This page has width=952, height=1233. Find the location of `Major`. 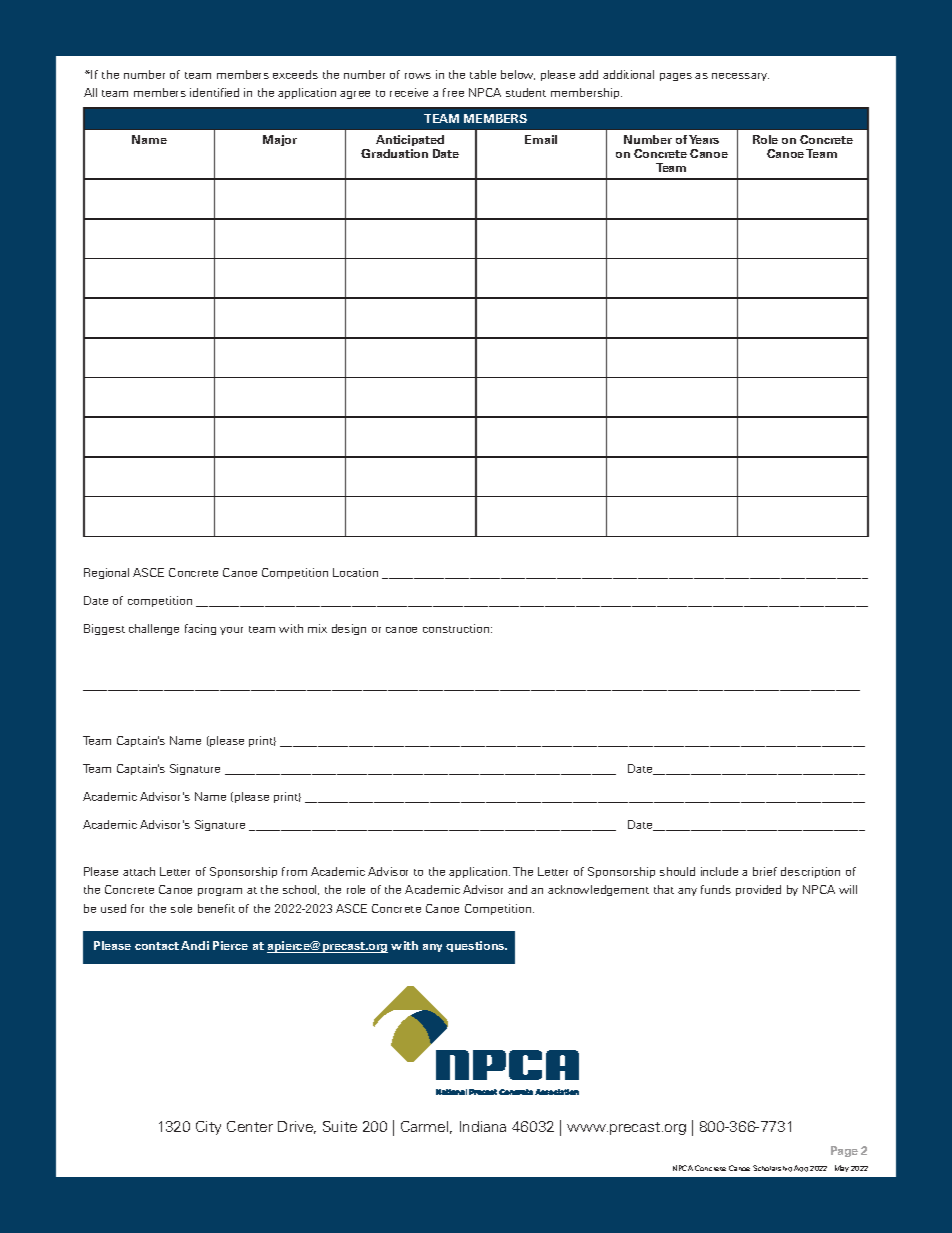

Major is located at coordinates (280, 140).
